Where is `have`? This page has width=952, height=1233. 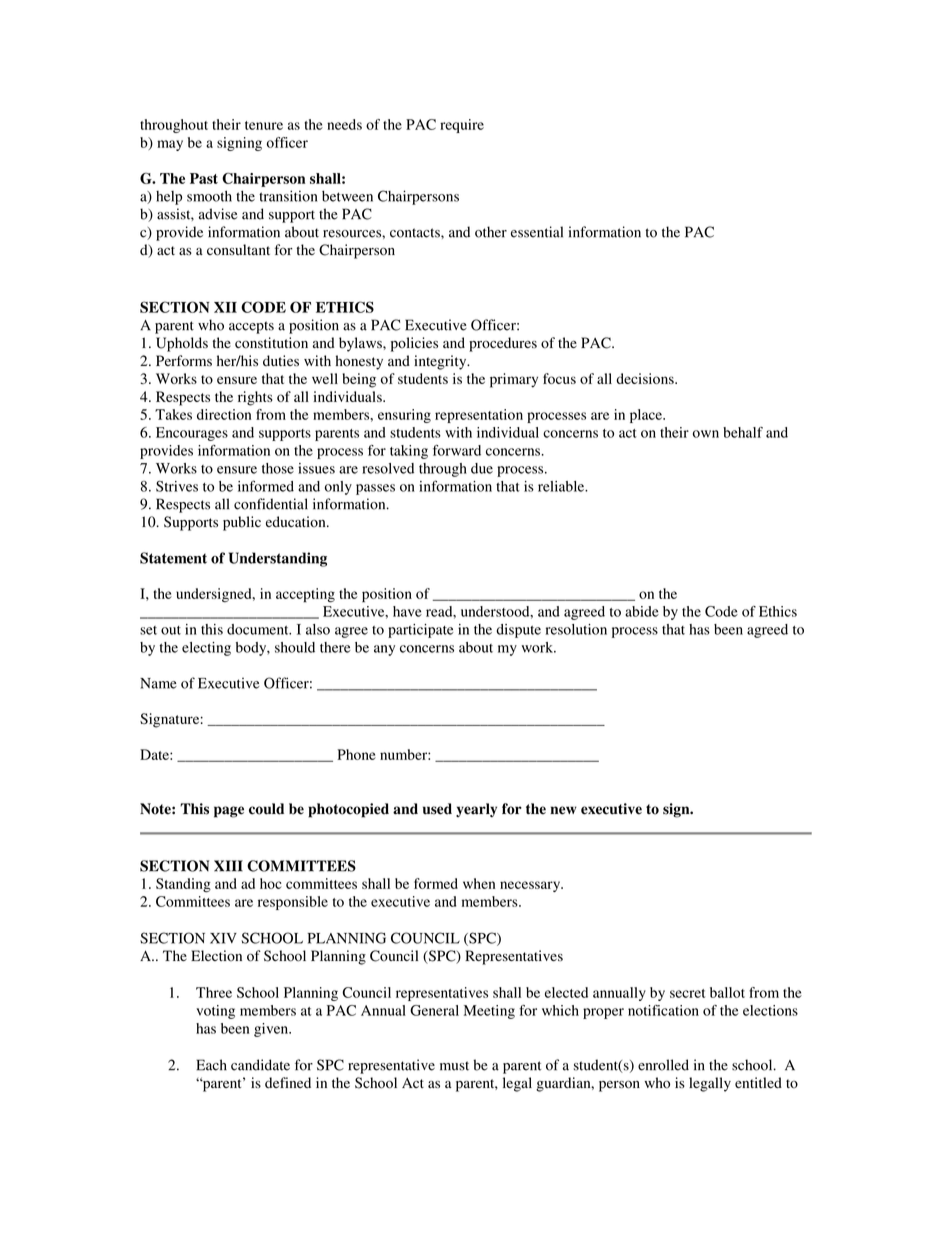 have is located at coordinates (407, 611).
